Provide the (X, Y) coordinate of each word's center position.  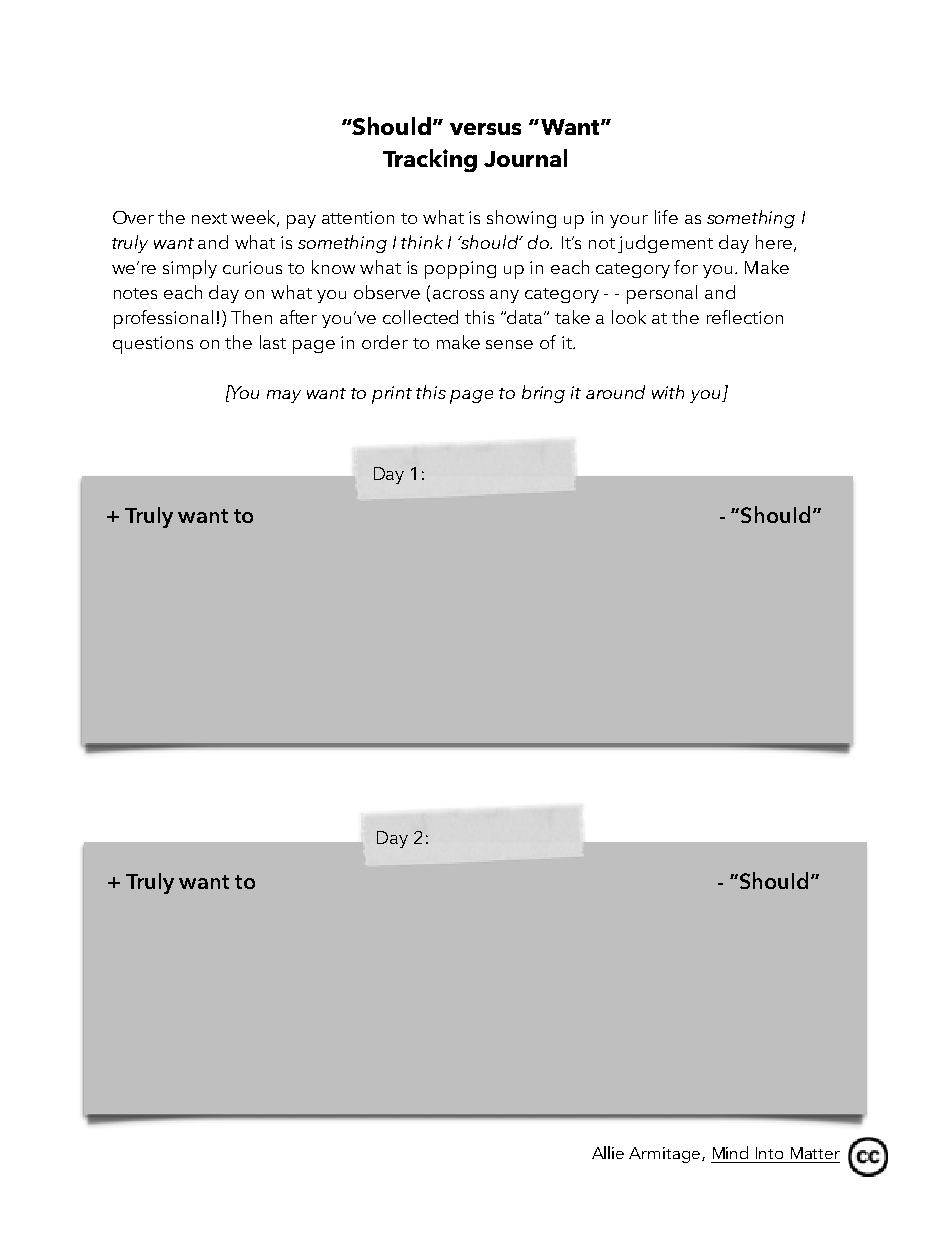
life (666, 217)
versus (485, 129)
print (392, 395)
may (284, 396)
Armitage (666, 1155)
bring (543, 394)
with (668, 392)
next (209, 218)
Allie (608, 1152)
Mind (730, 1152)
